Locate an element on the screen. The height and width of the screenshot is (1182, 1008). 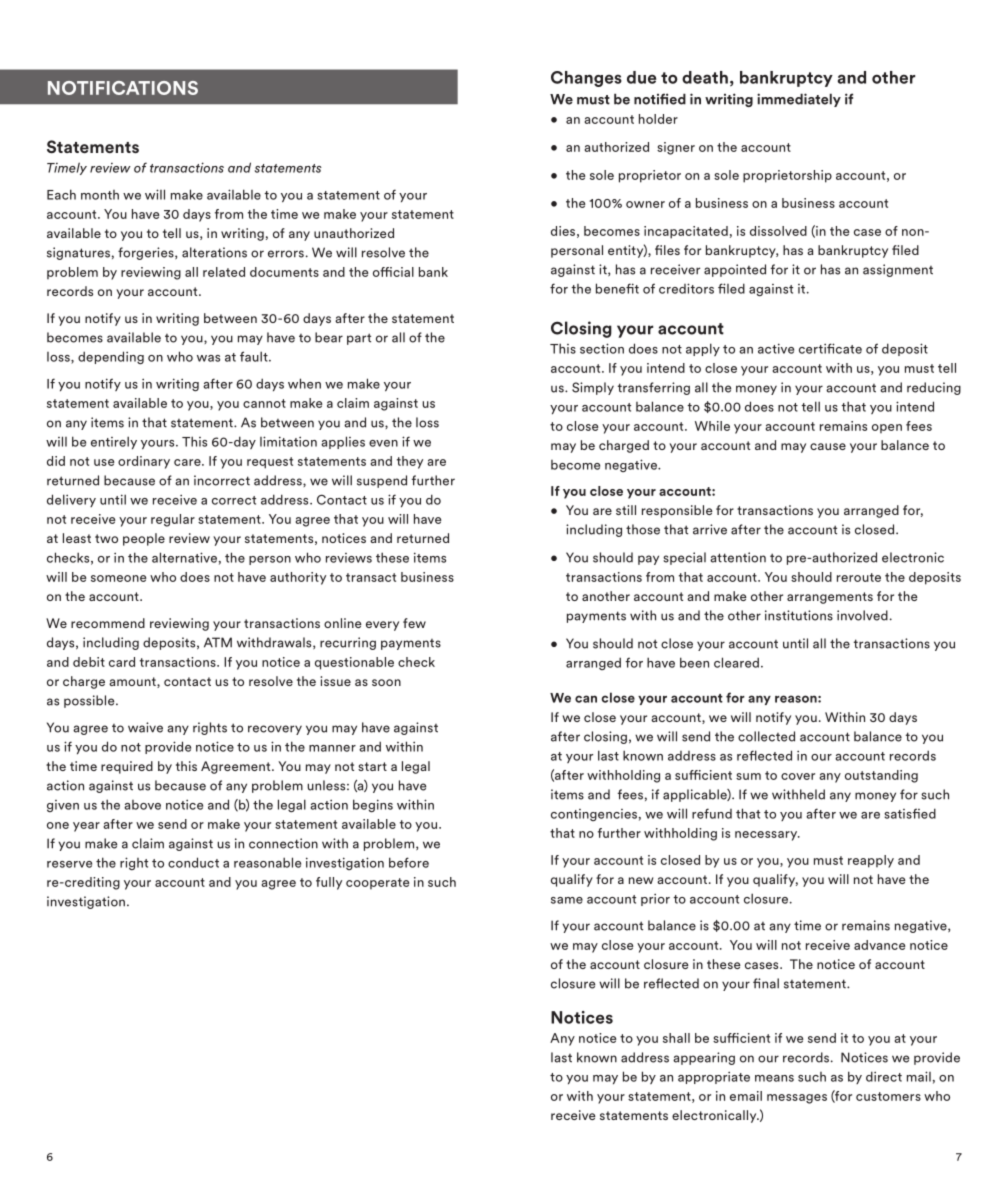
was is located at coordinates (208, 358).
